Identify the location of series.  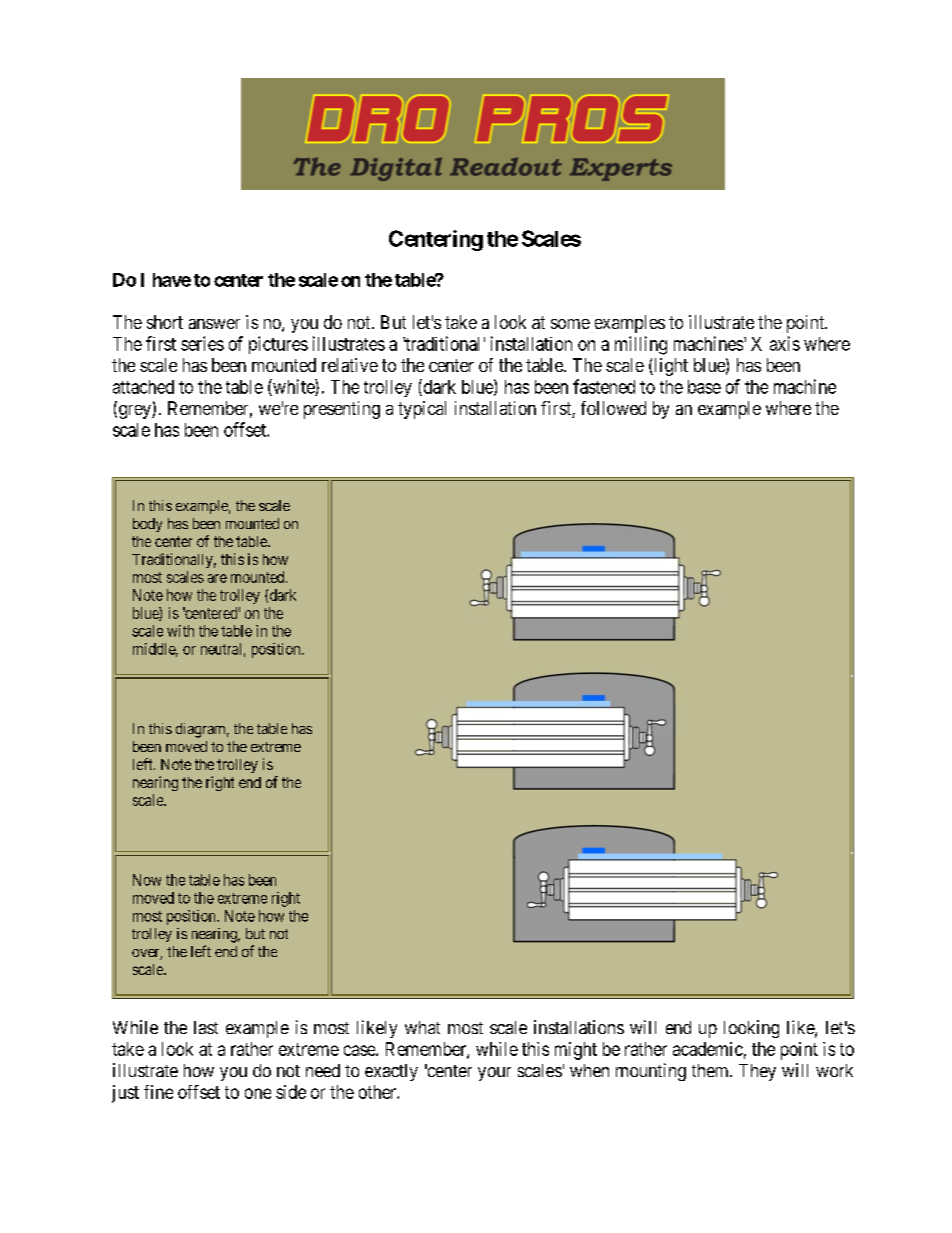
(202, 343).
